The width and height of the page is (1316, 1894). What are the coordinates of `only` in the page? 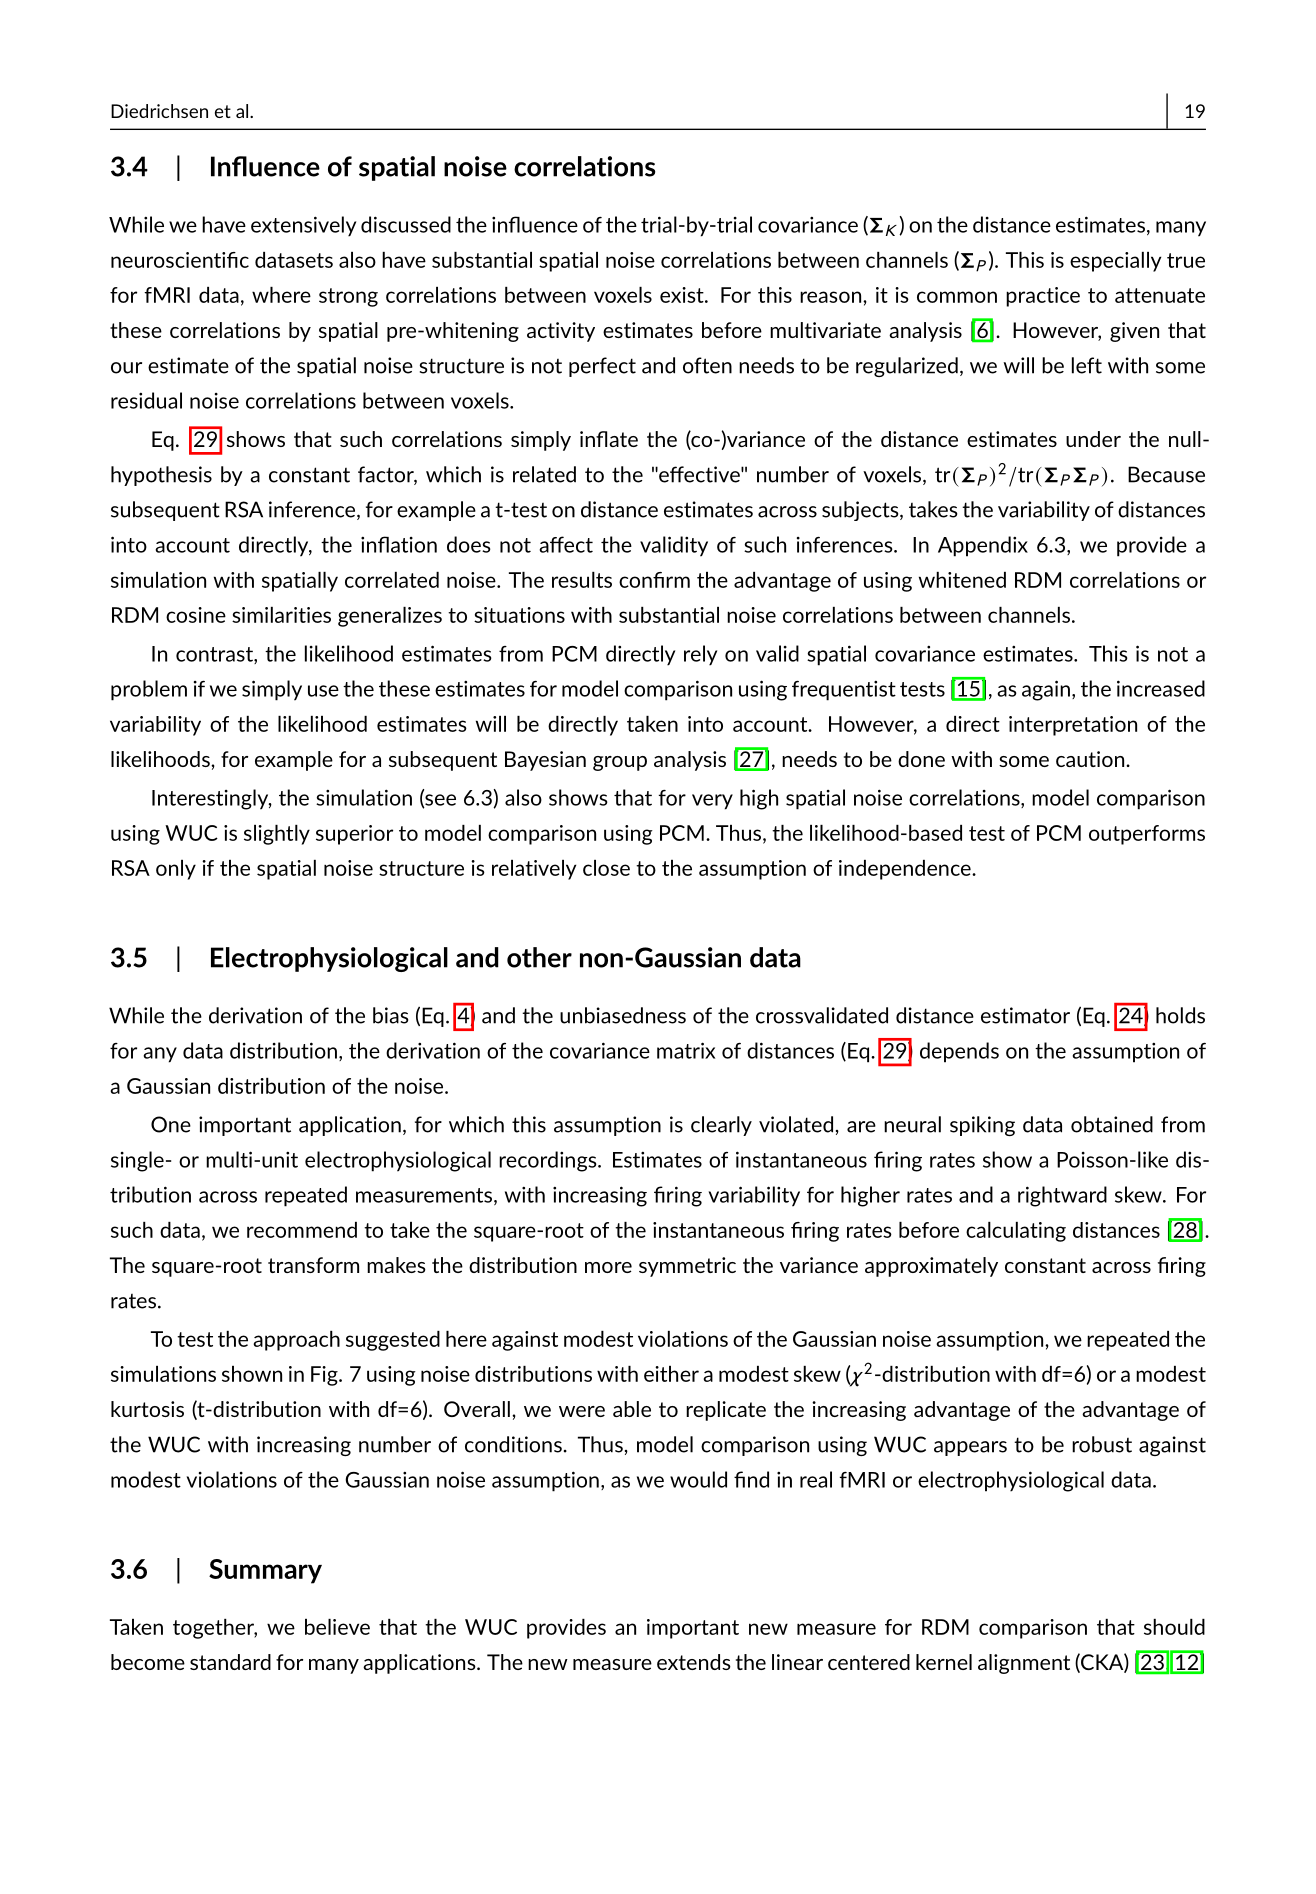 It's located at (176, 870).
